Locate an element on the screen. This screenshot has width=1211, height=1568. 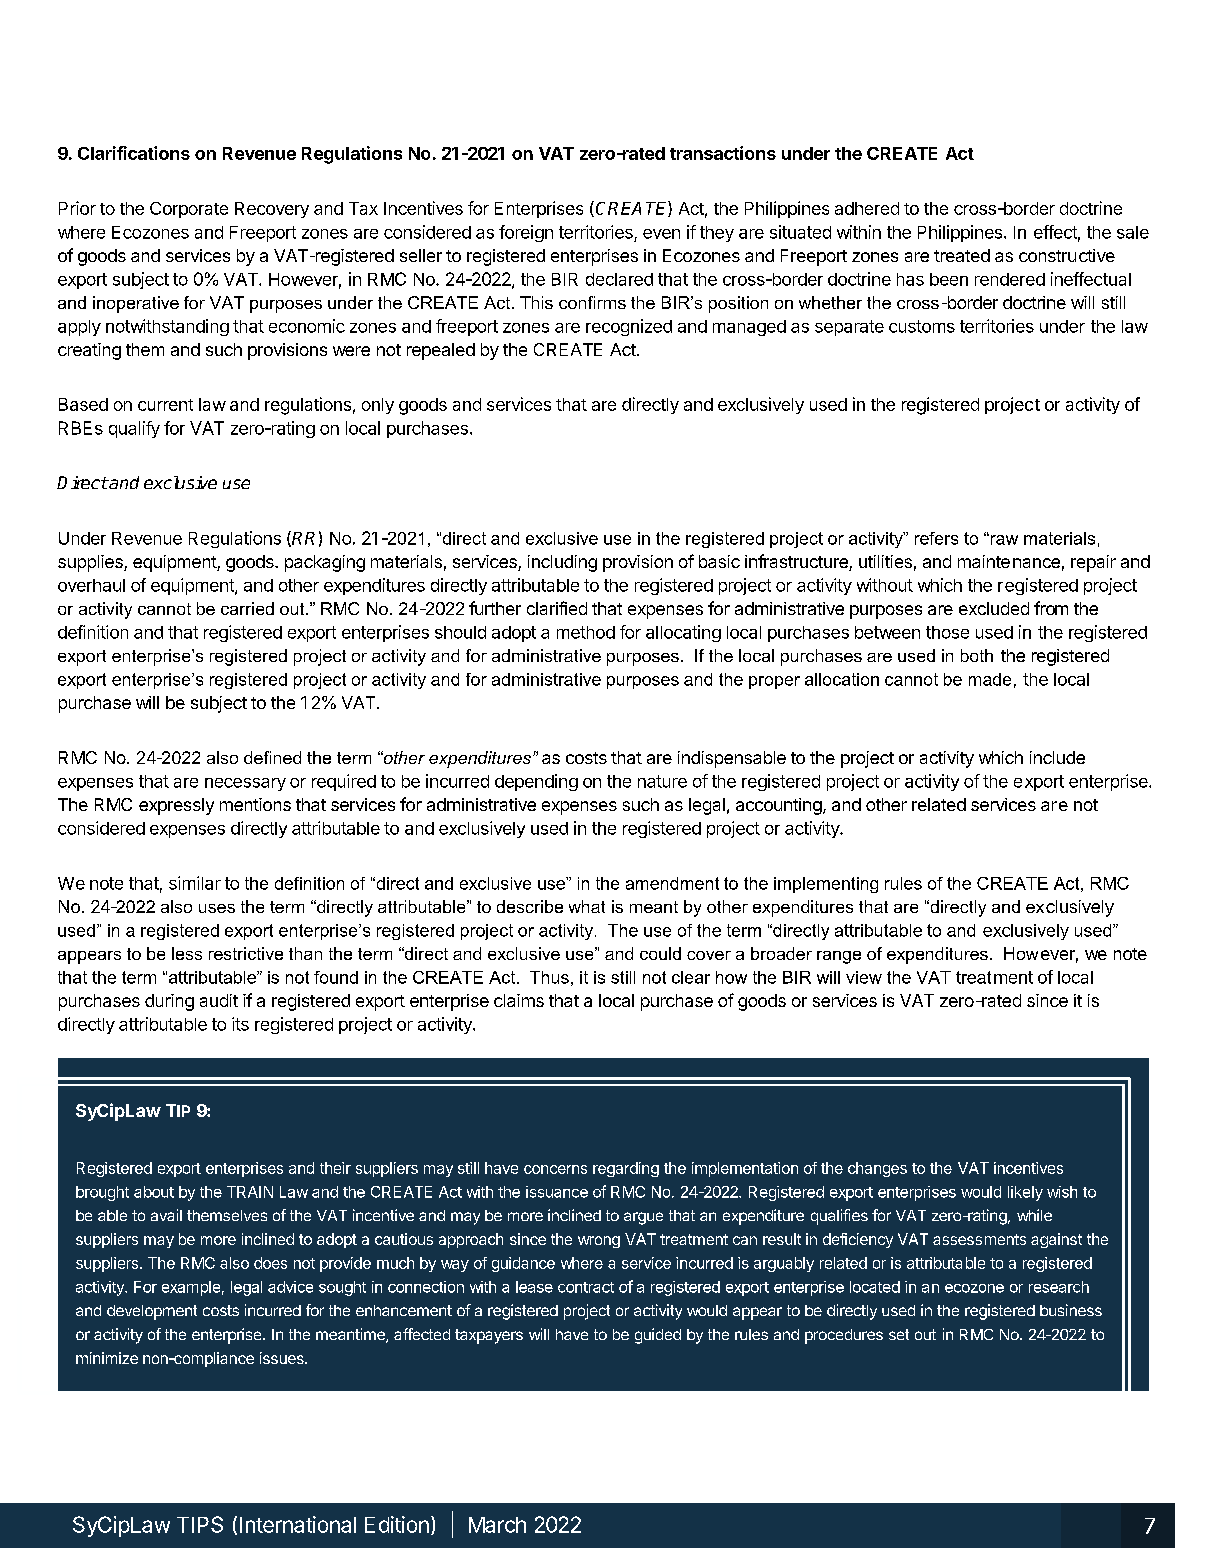
March is located at coordinates (497, 1525).
